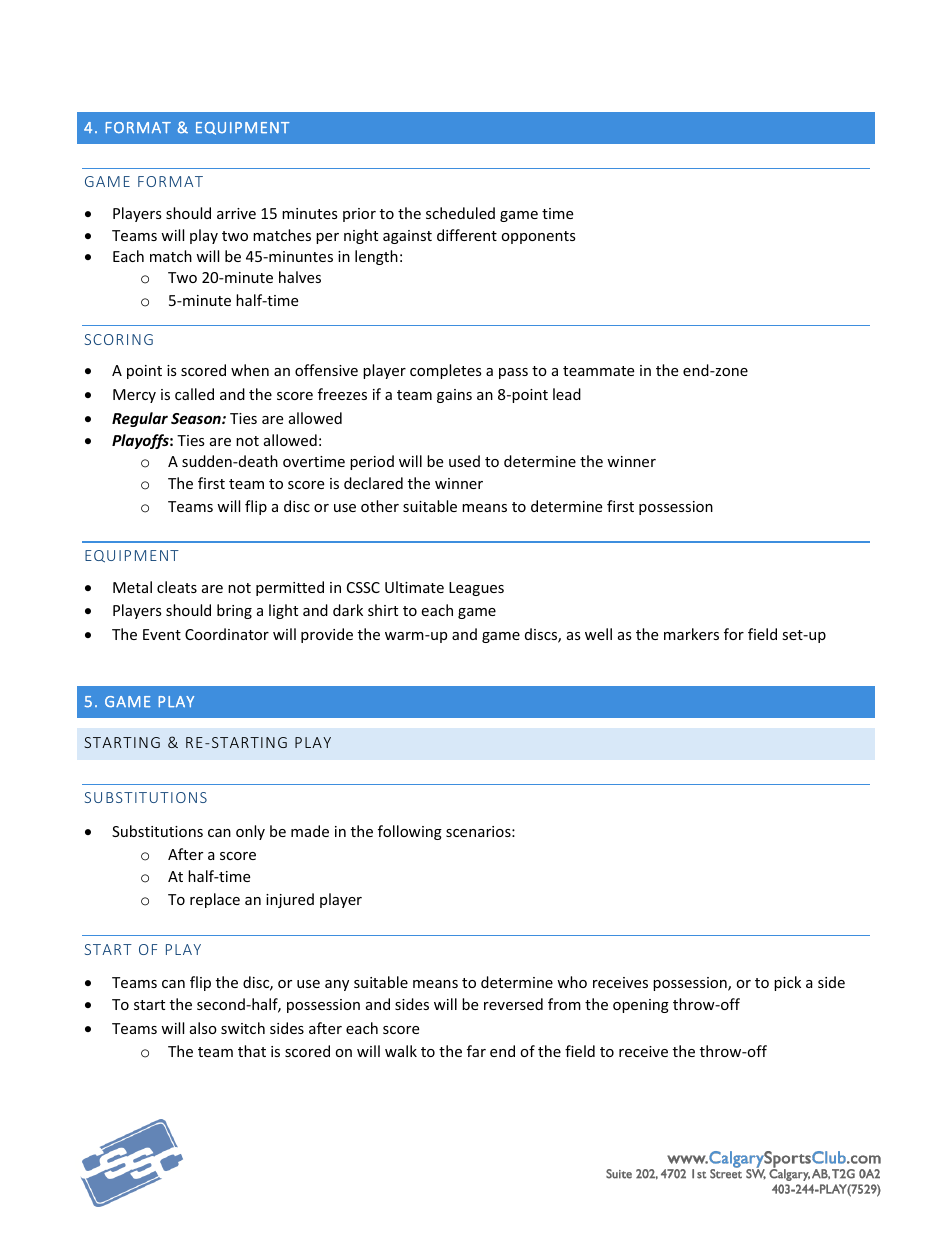  I want to click on markers, so click(691, 634).
